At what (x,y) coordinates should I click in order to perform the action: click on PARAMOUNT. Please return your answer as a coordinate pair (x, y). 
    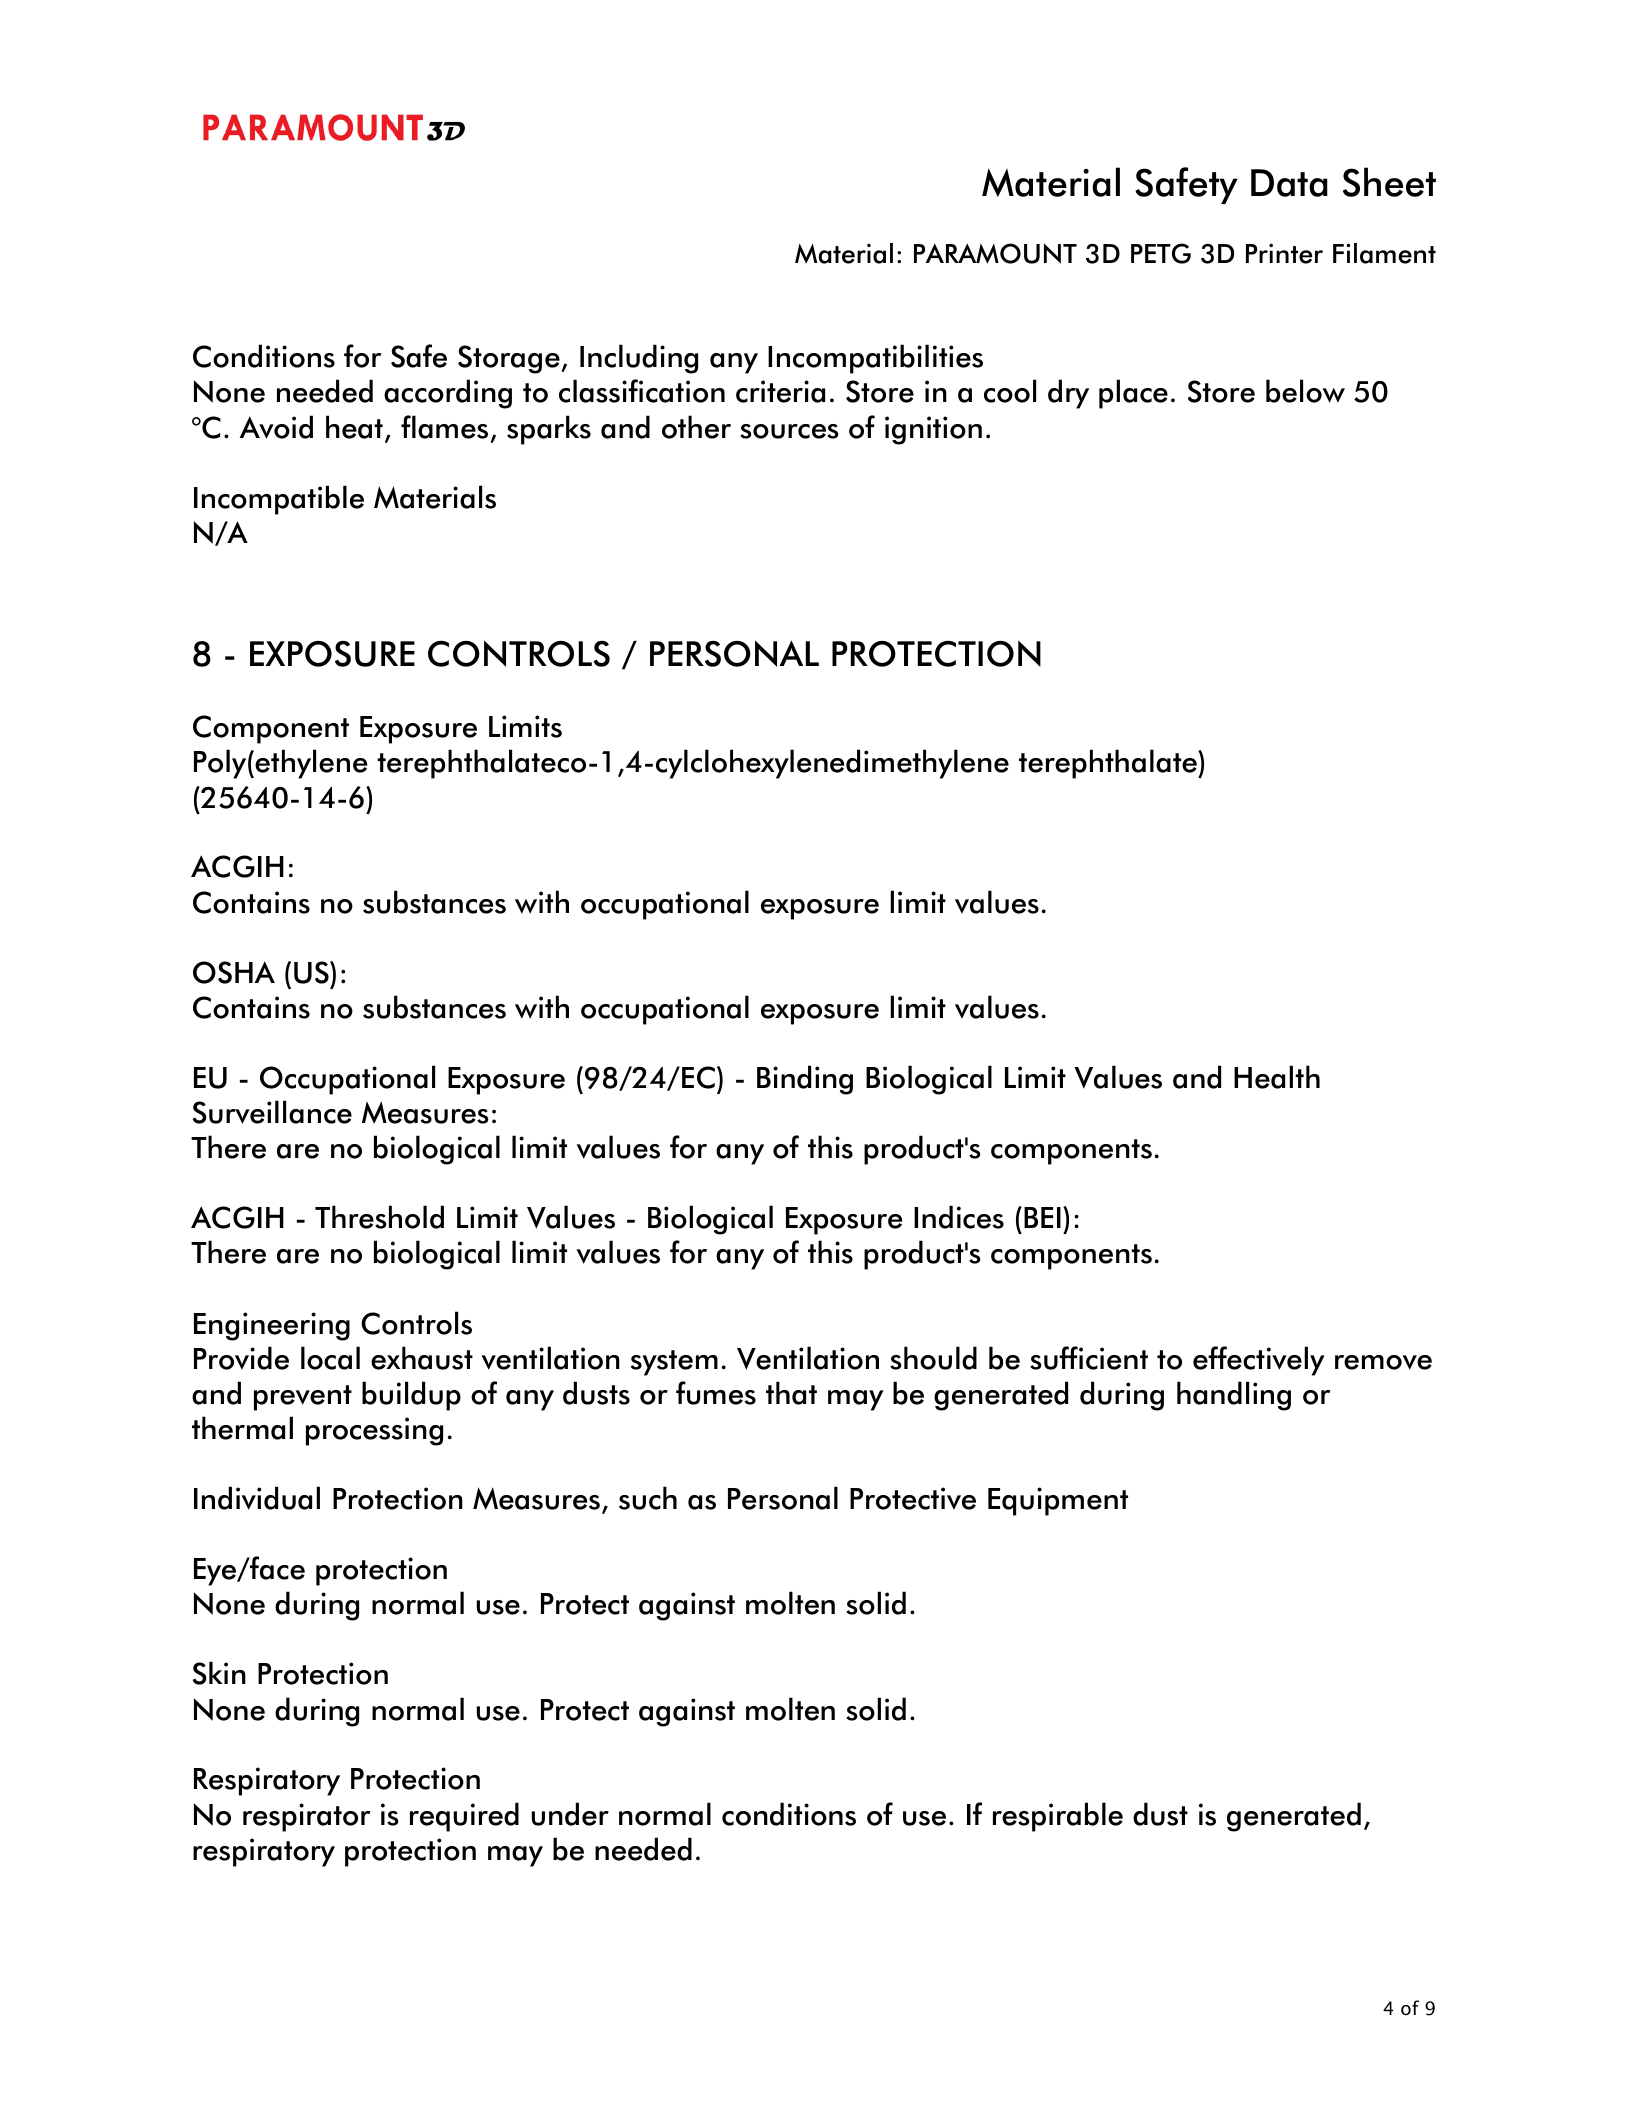
    Looking at the image, I should click on (995, 253).
